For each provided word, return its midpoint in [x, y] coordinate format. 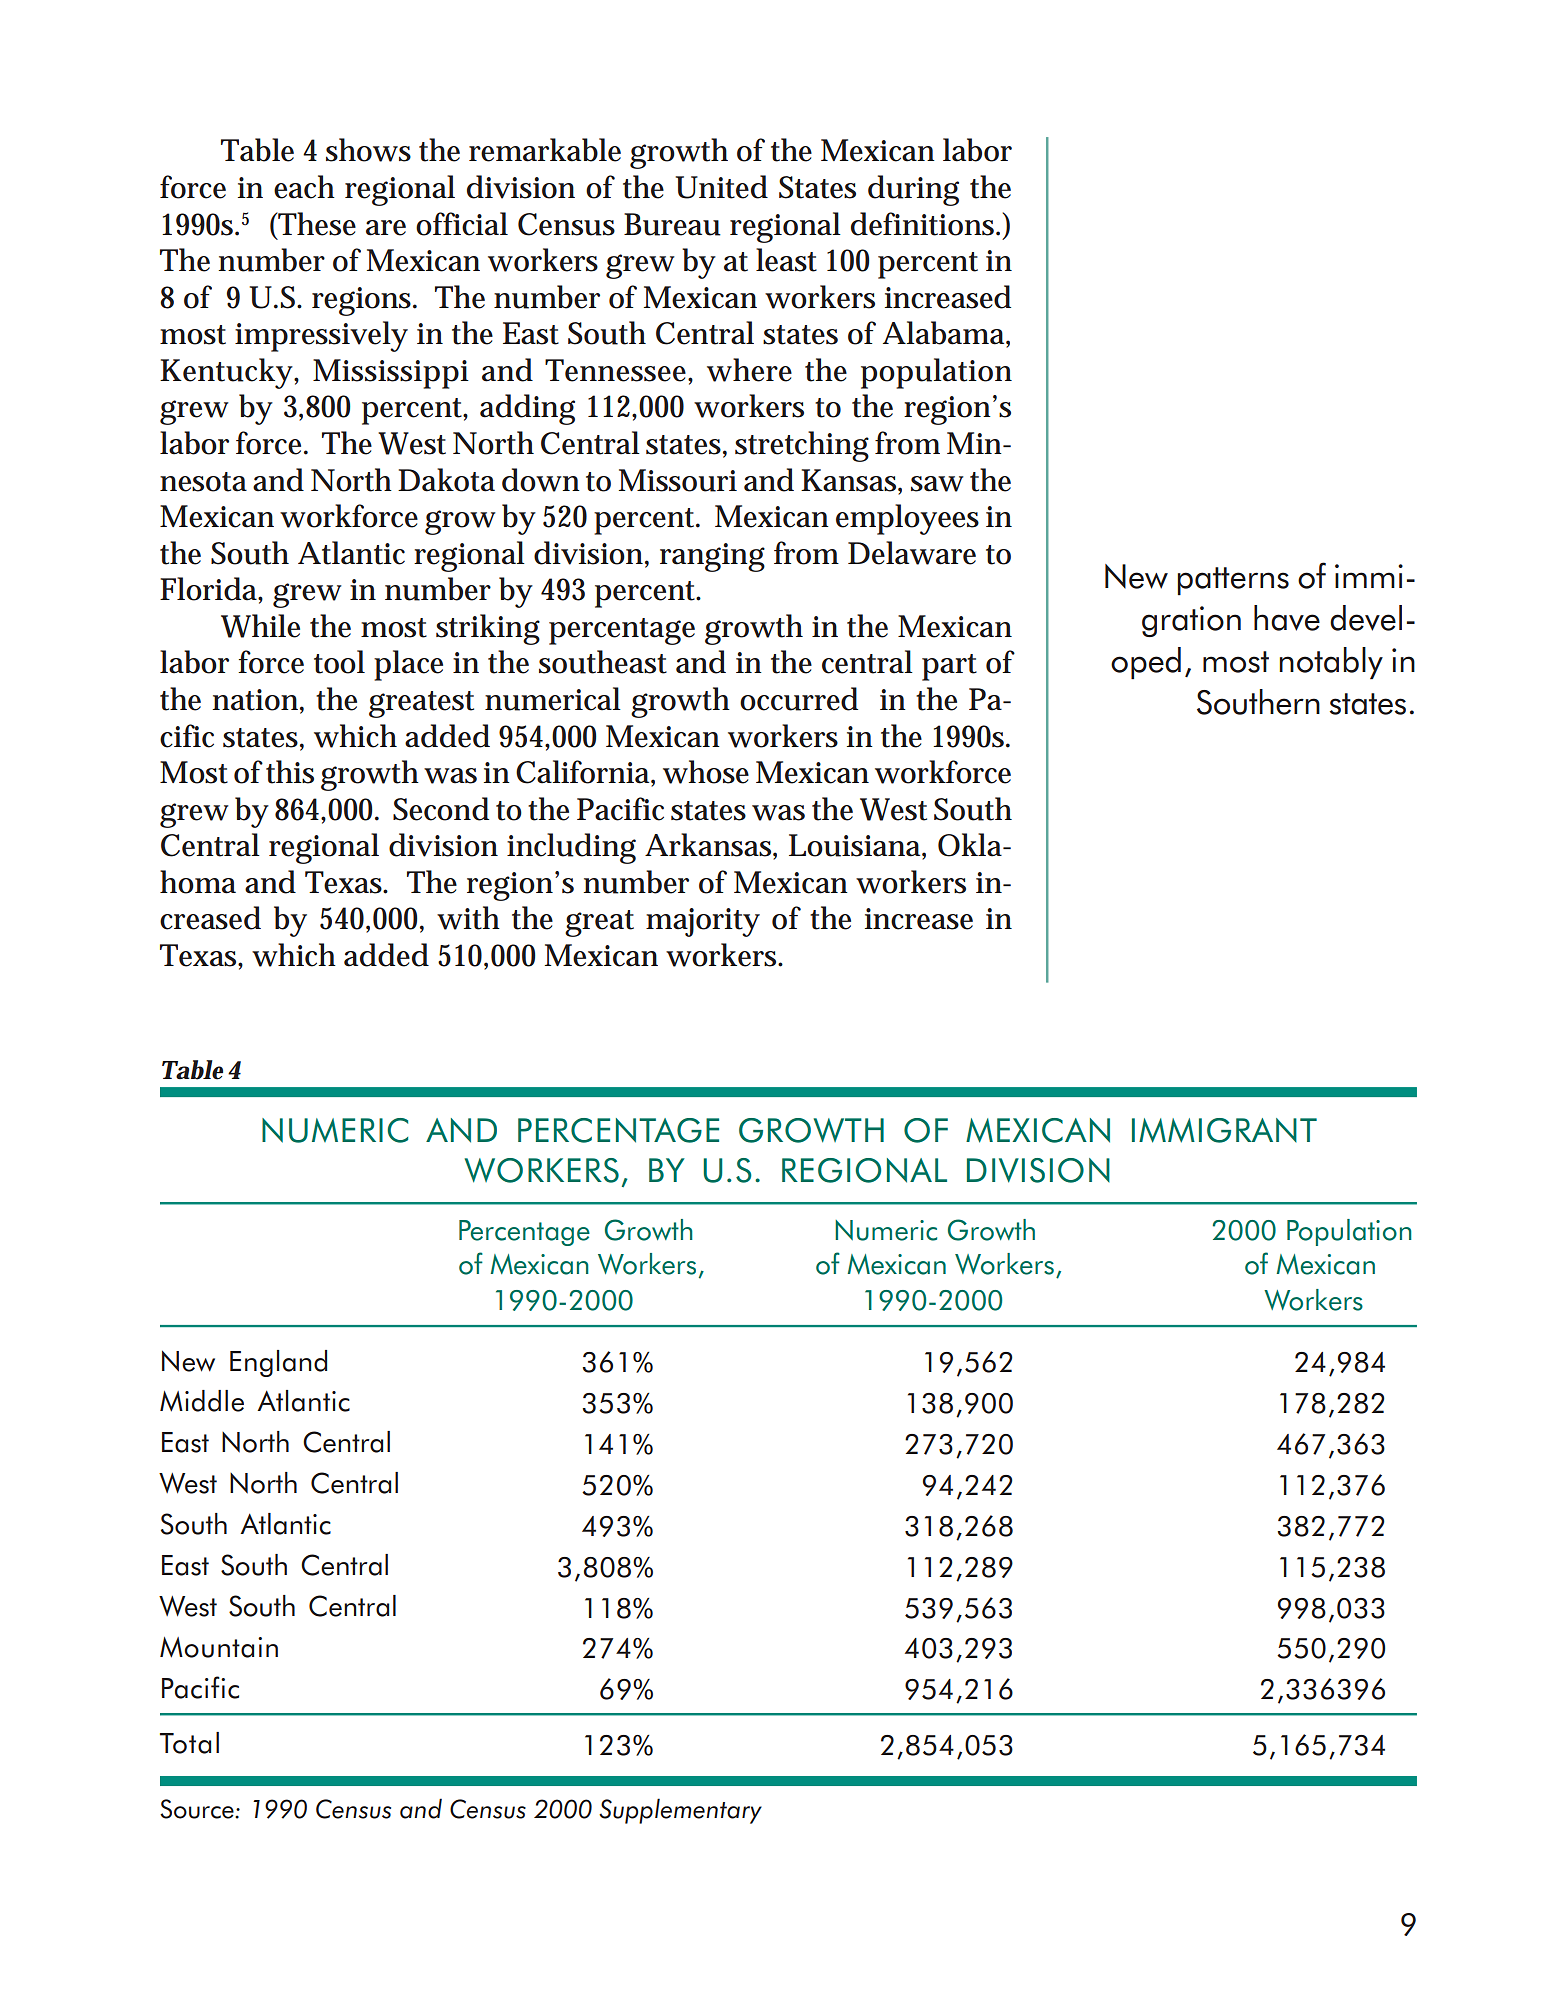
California [584, 773]
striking [488, 629]
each [304, 187]
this [290, 772]
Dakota [446, 480]
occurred [799, 699]
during [913, 190]
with [468, 918]
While [260, 626]
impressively [321, 336]
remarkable [545, 150]
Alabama [945, 334]
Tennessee [615, 370]
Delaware [912, 553]
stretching [802, 446]
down [541, 480]
